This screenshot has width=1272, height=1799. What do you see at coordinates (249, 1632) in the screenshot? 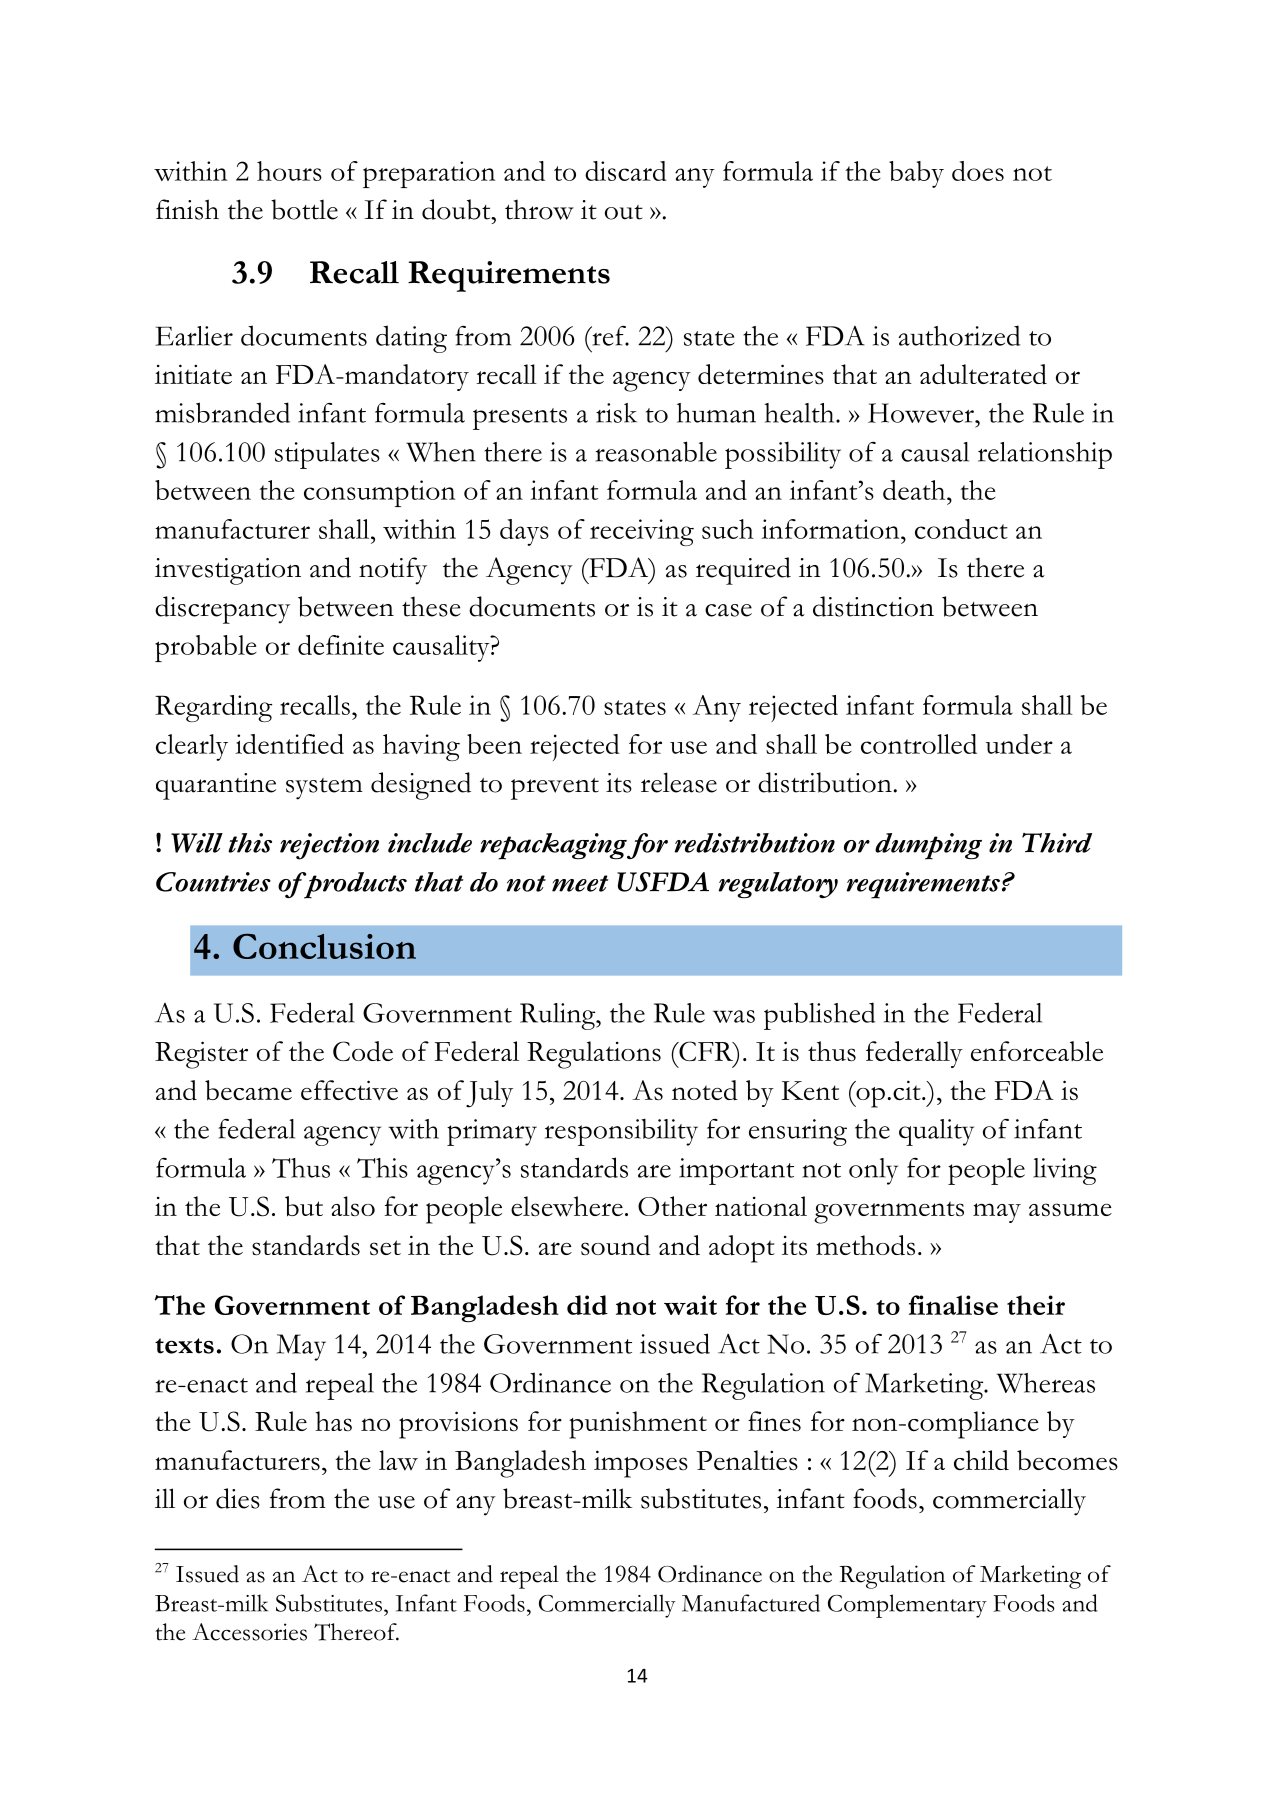
I see `Accessories` at bounding box center [249, 1632].
